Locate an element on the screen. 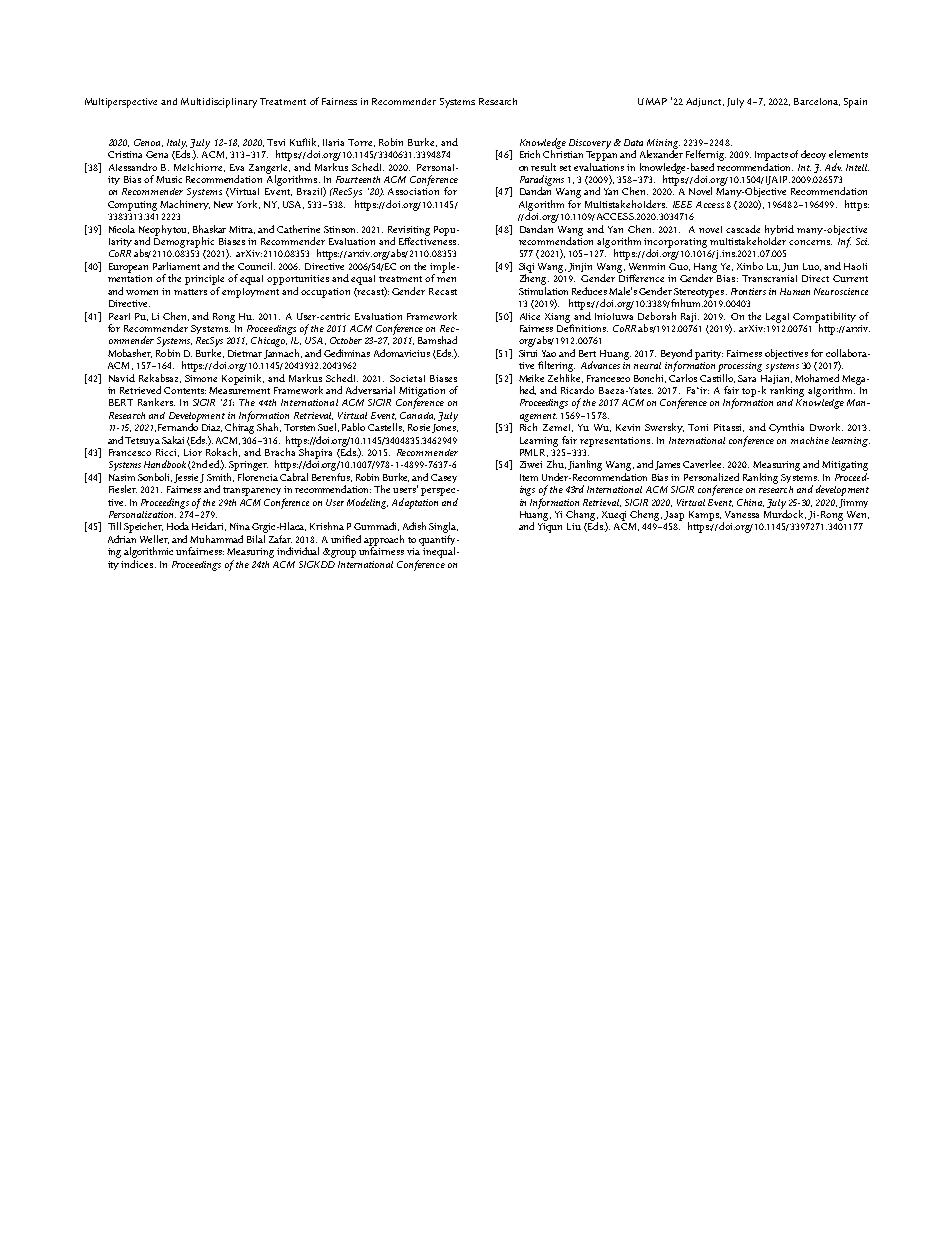 The height and width of the screenshot is (1233, 952). Discovery is located at coordinates (590, 144).
